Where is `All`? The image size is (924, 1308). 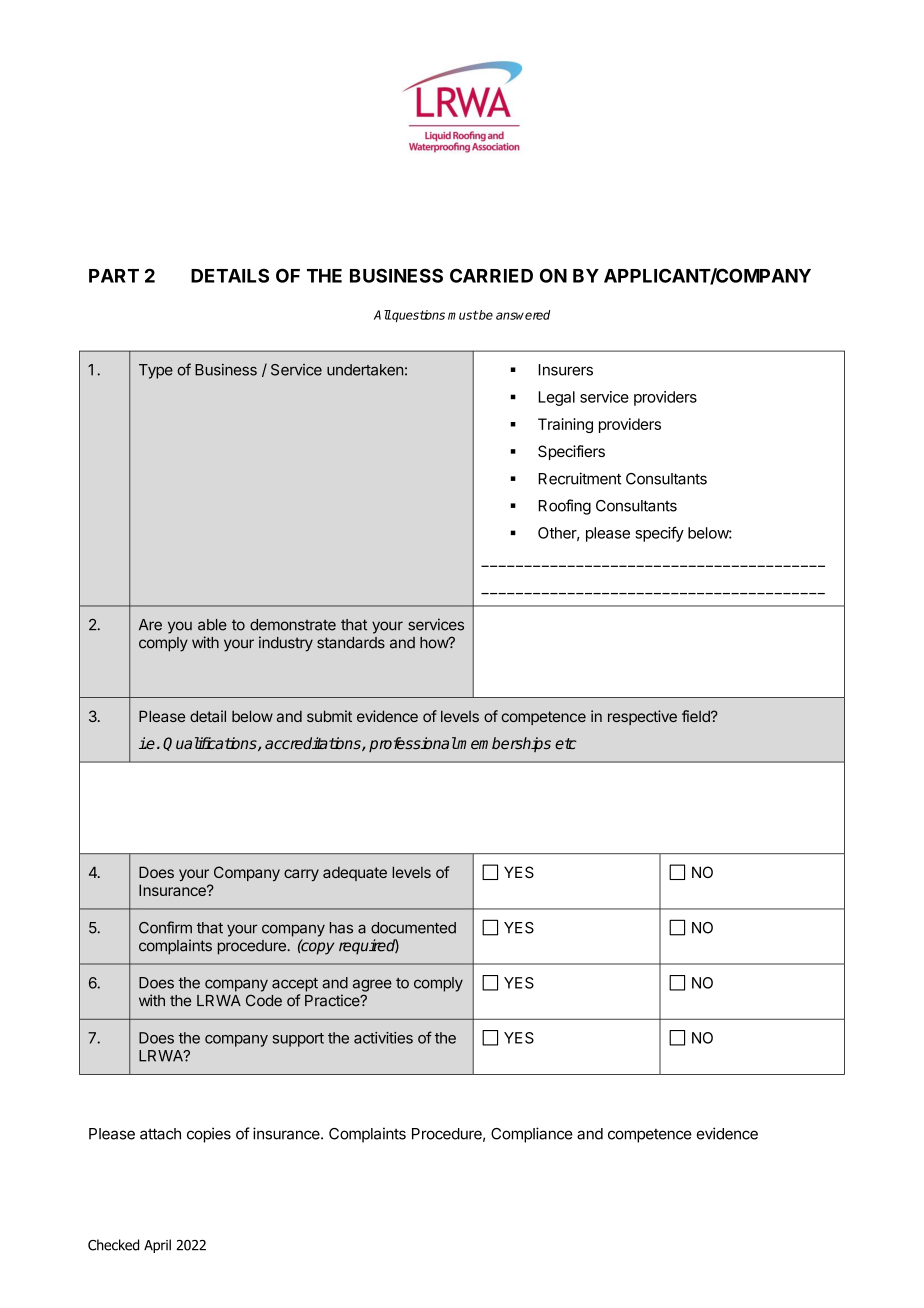
All is located at coordinates (382, 315).
